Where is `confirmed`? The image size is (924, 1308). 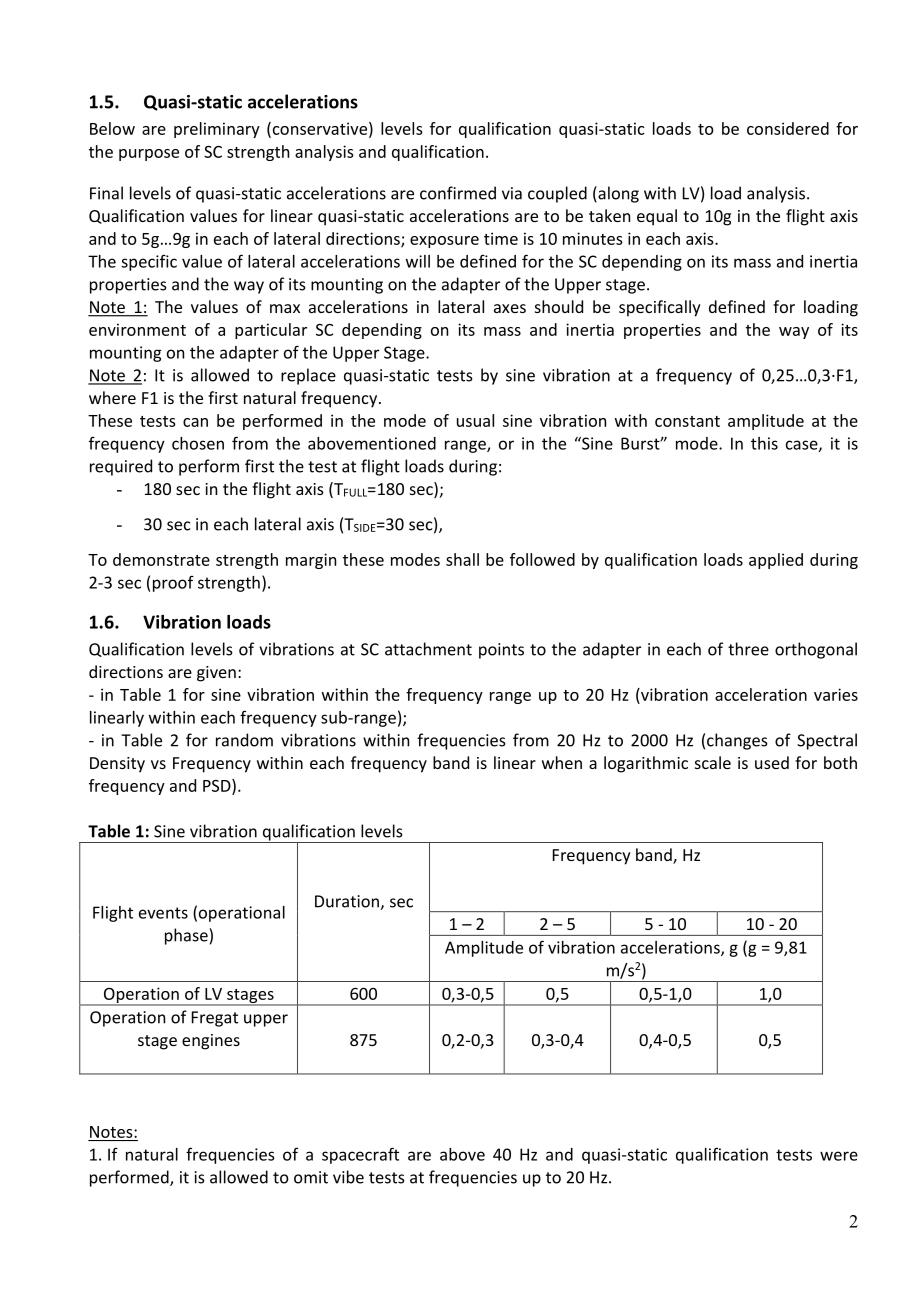 confirmed is located at coordinates (458, 193).
